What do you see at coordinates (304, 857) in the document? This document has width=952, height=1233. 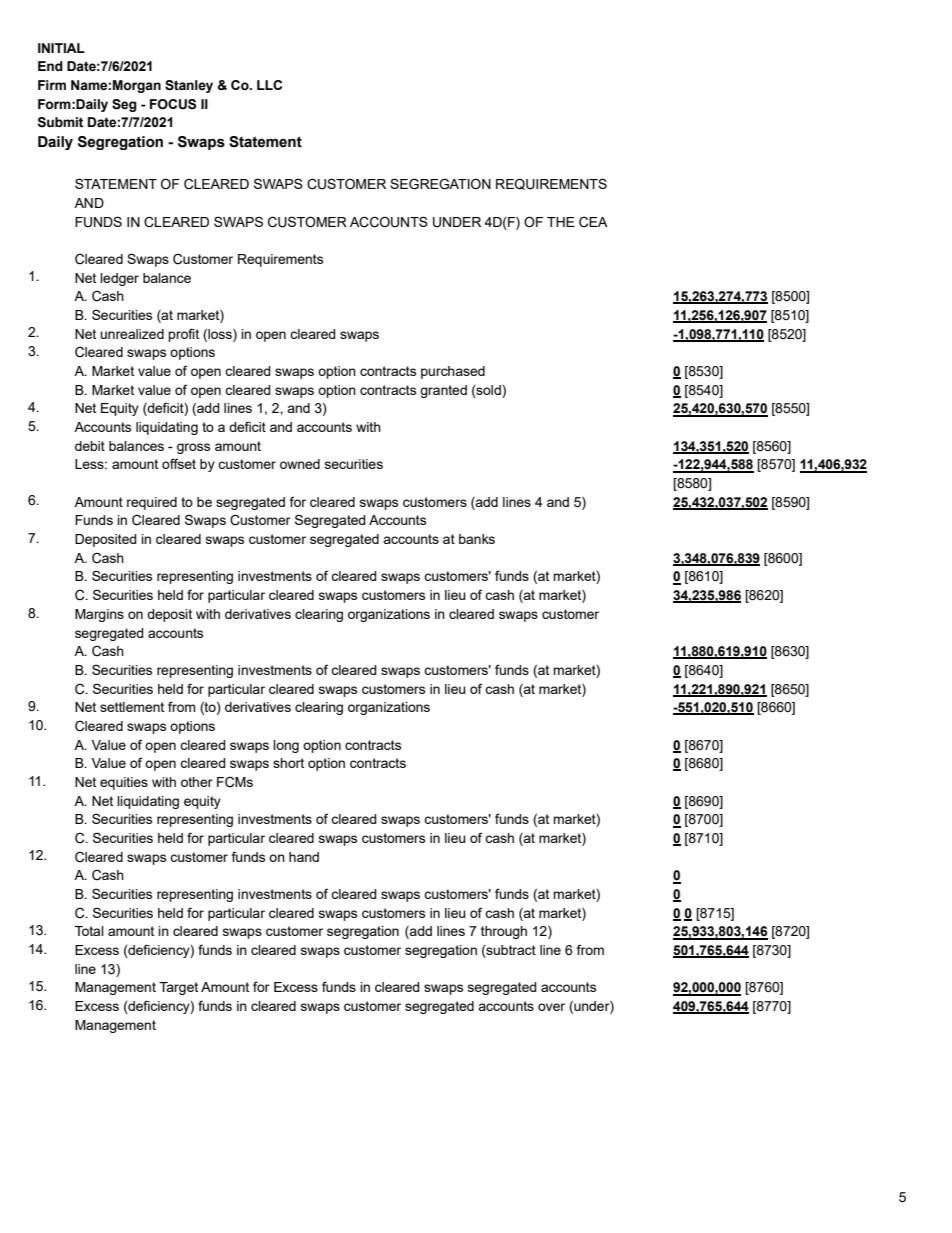 I see `hand` at bounding box center [304, 857].
